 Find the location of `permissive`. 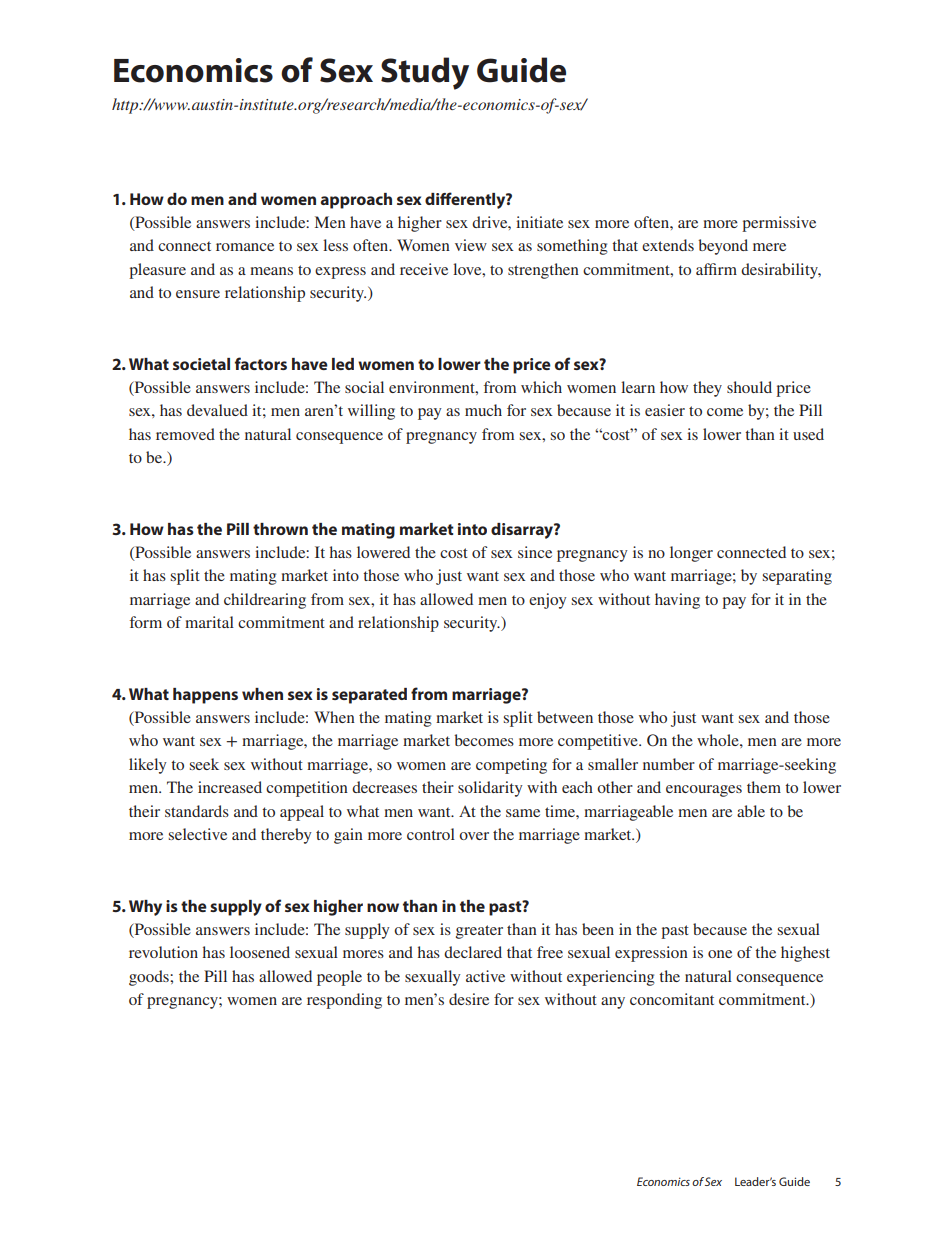

permissive is located at coordinates (779, 224).
